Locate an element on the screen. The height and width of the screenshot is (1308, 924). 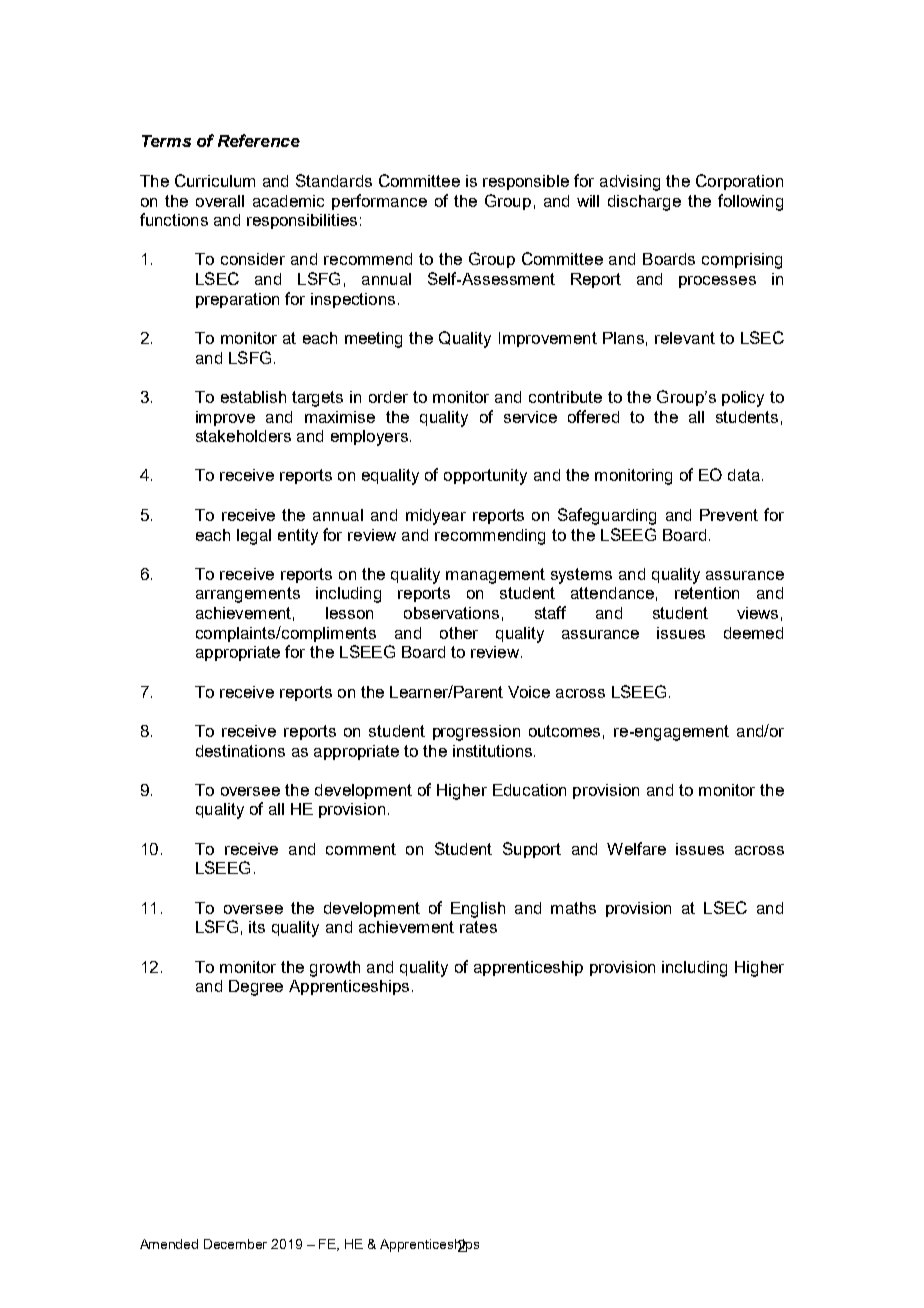
English is located at coordinates (478, 910).
